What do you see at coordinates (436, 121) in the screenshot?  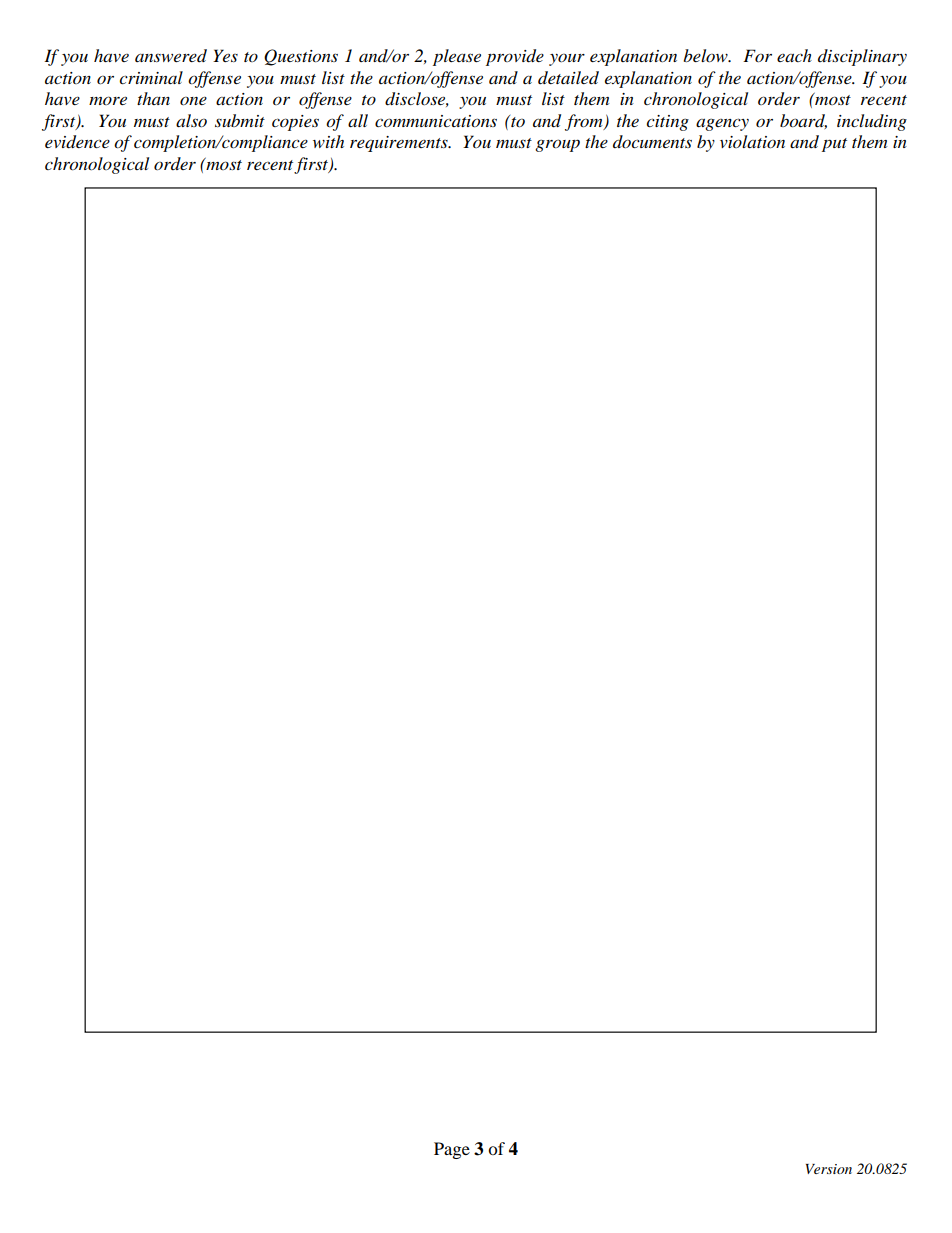 I see `communications` at bounding box center [436, 121].
